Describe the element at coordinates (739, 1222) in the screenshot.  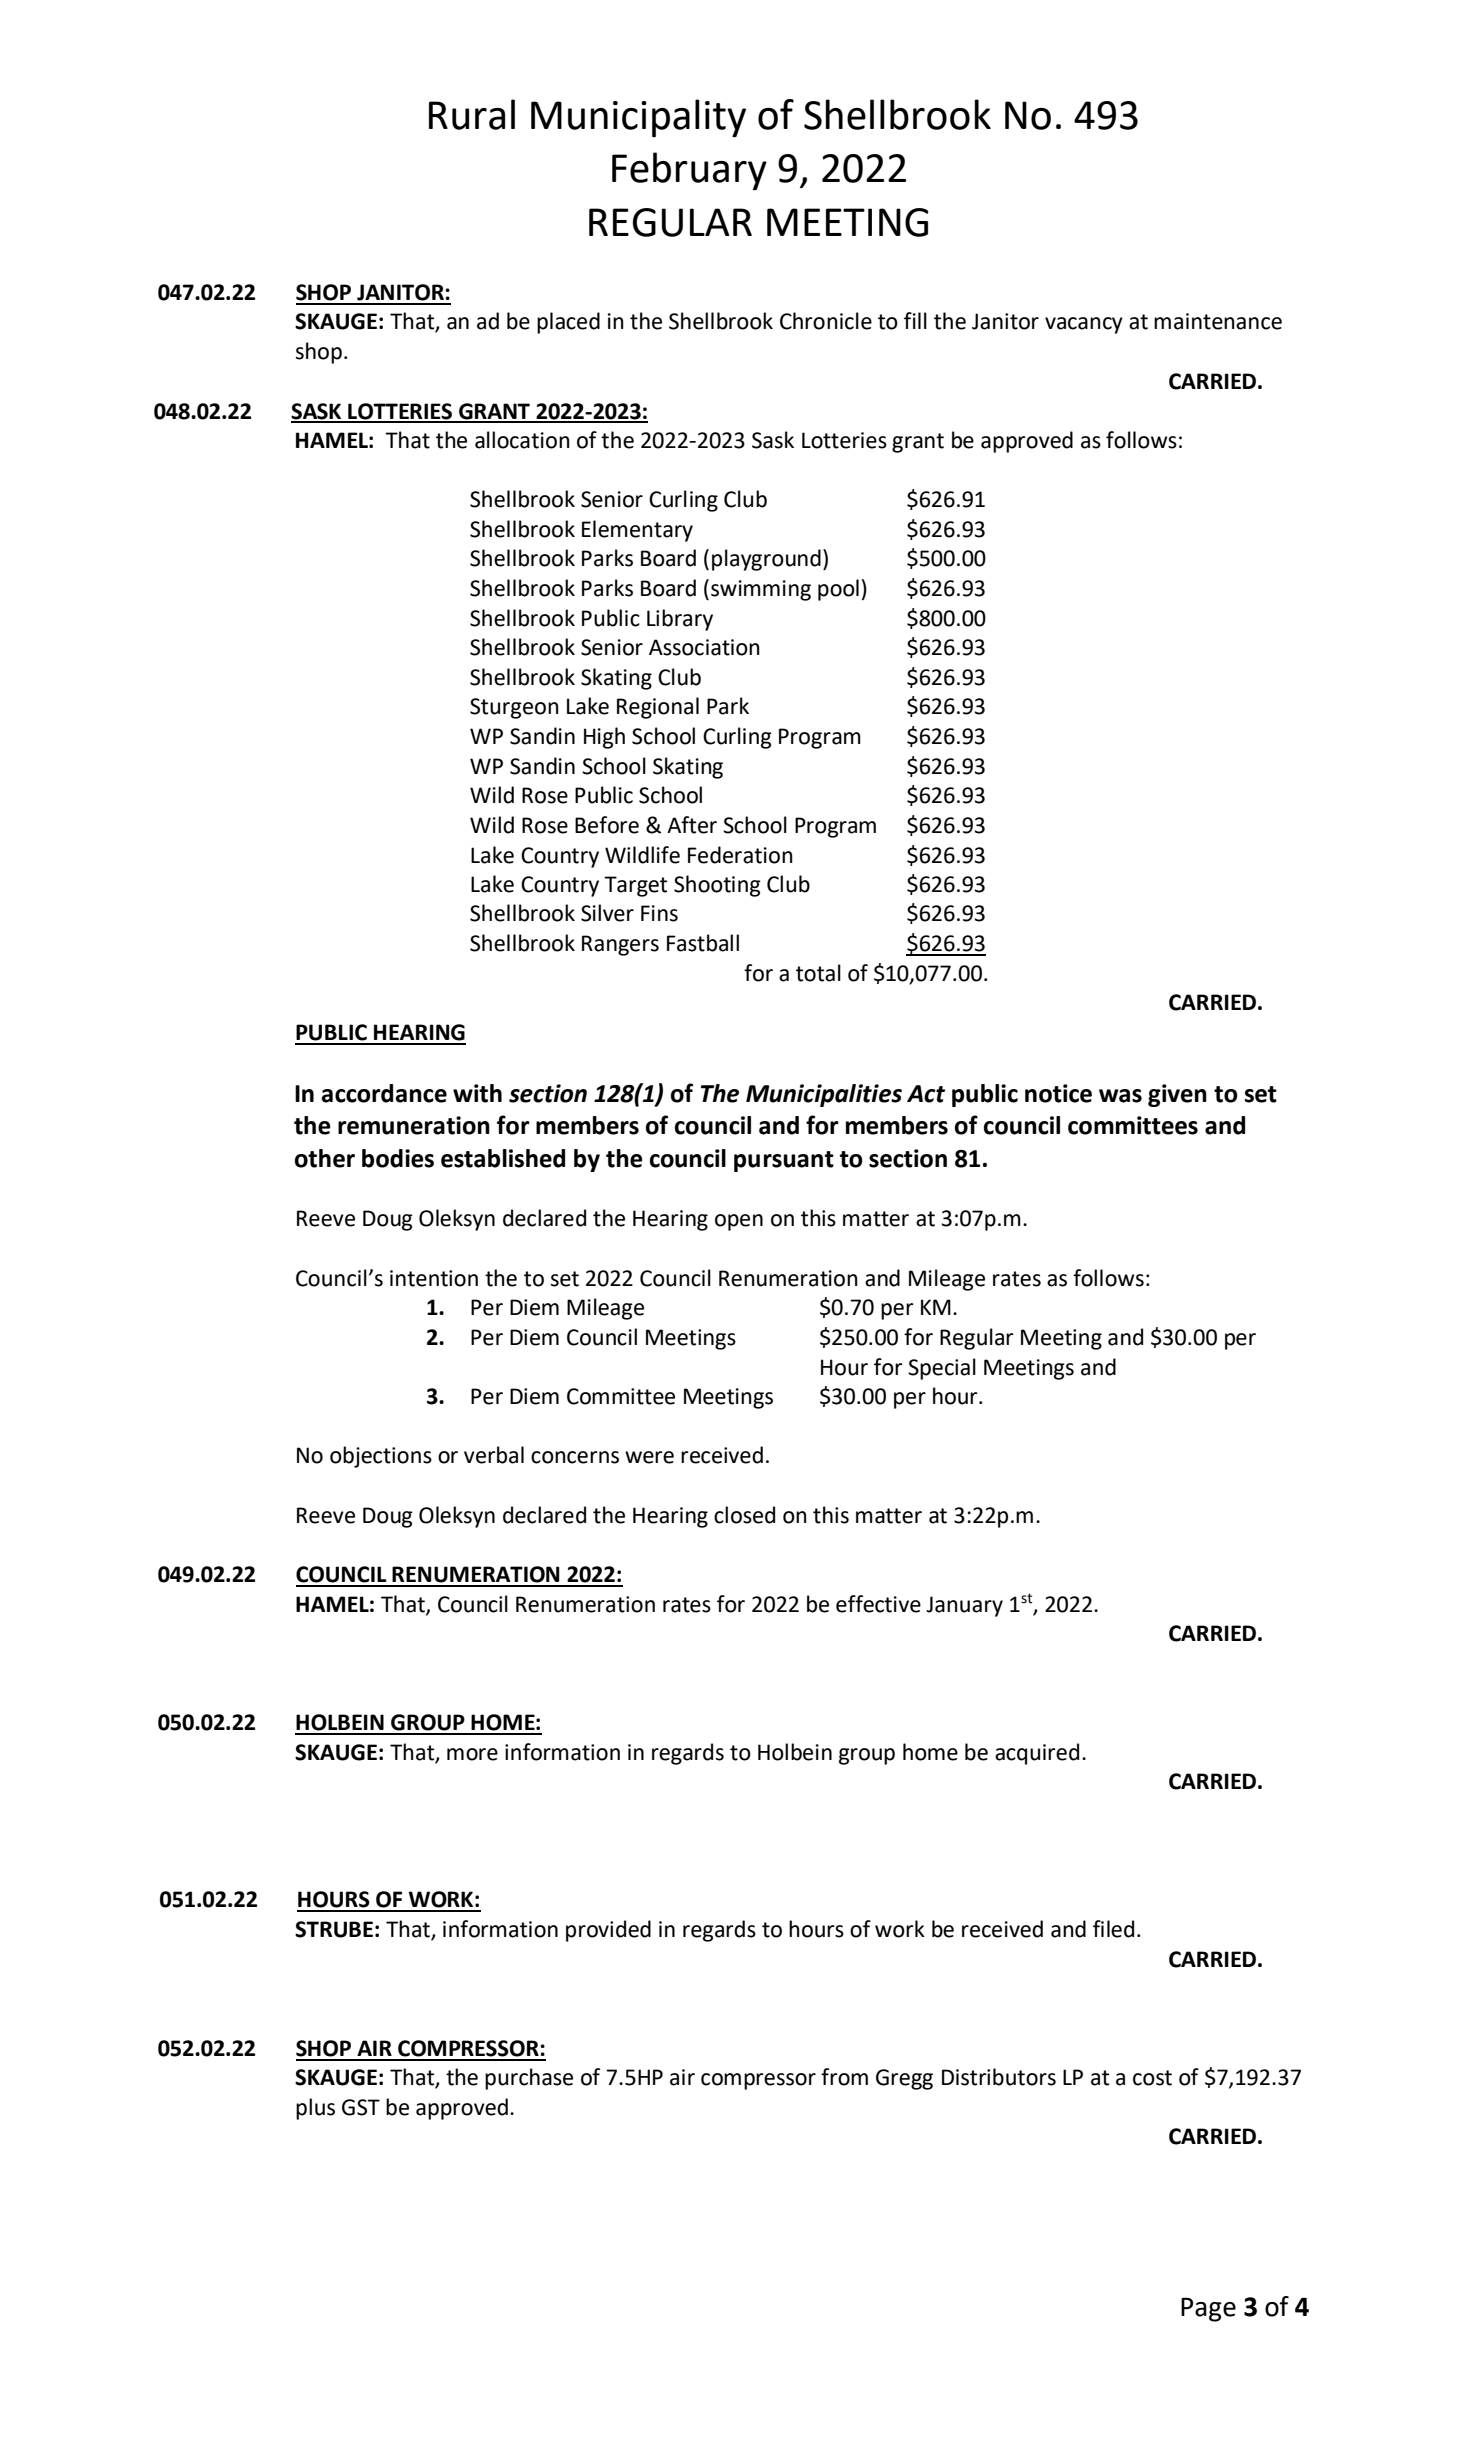
I see `open` at that location.
